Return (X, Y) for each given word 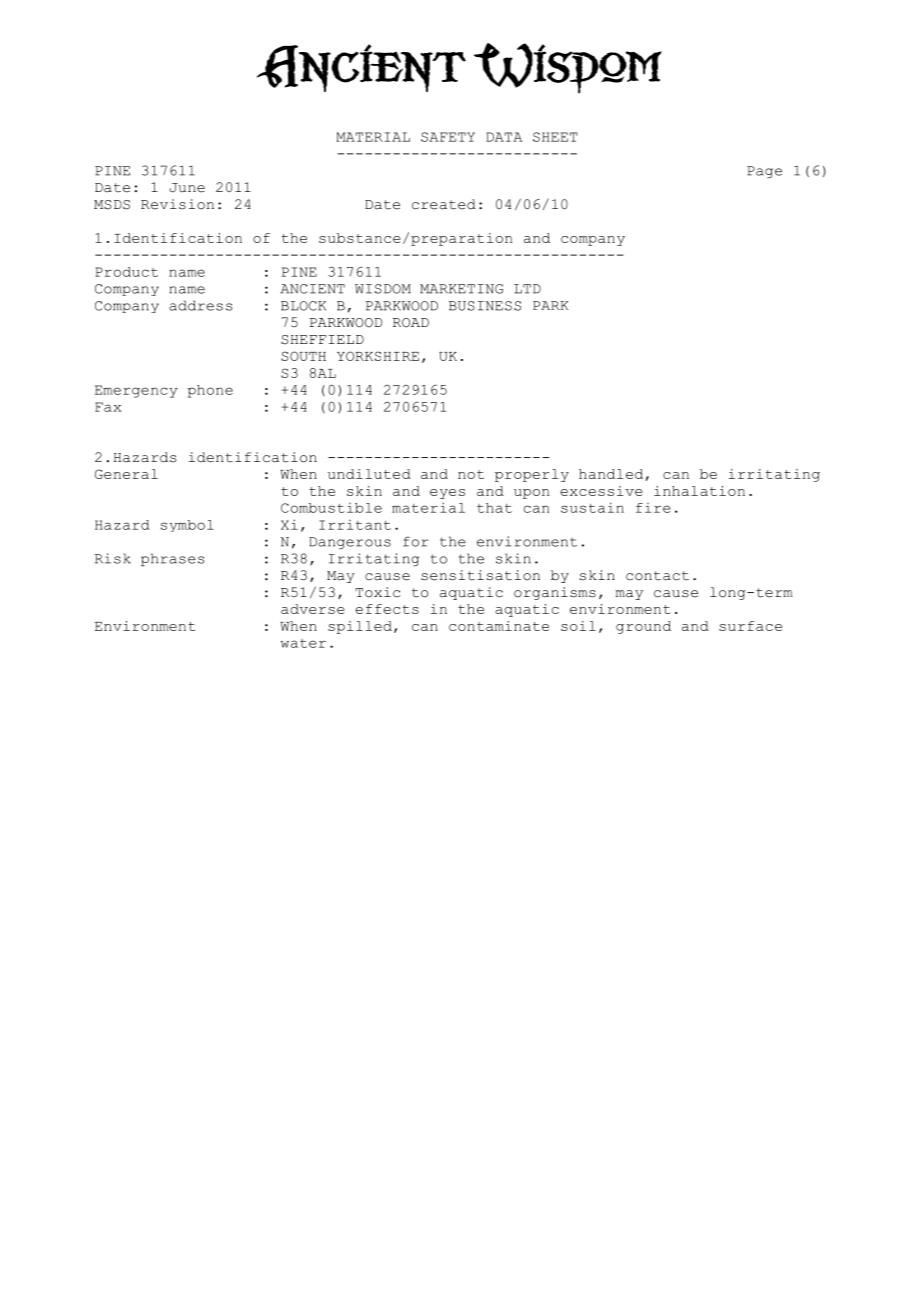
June (187, 188)
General (126, 474)
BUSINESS (485, 306)
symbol (187, 526)
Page (764, 172)
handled (611, 474)
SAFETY (448, 137)
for (416, 541)
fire (653, 508)
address (200, 305)
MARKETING (461, 289)
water (303, 643)
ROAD (411, 323)
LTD (527, 289)
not (471, 474)
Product (126, 272)
